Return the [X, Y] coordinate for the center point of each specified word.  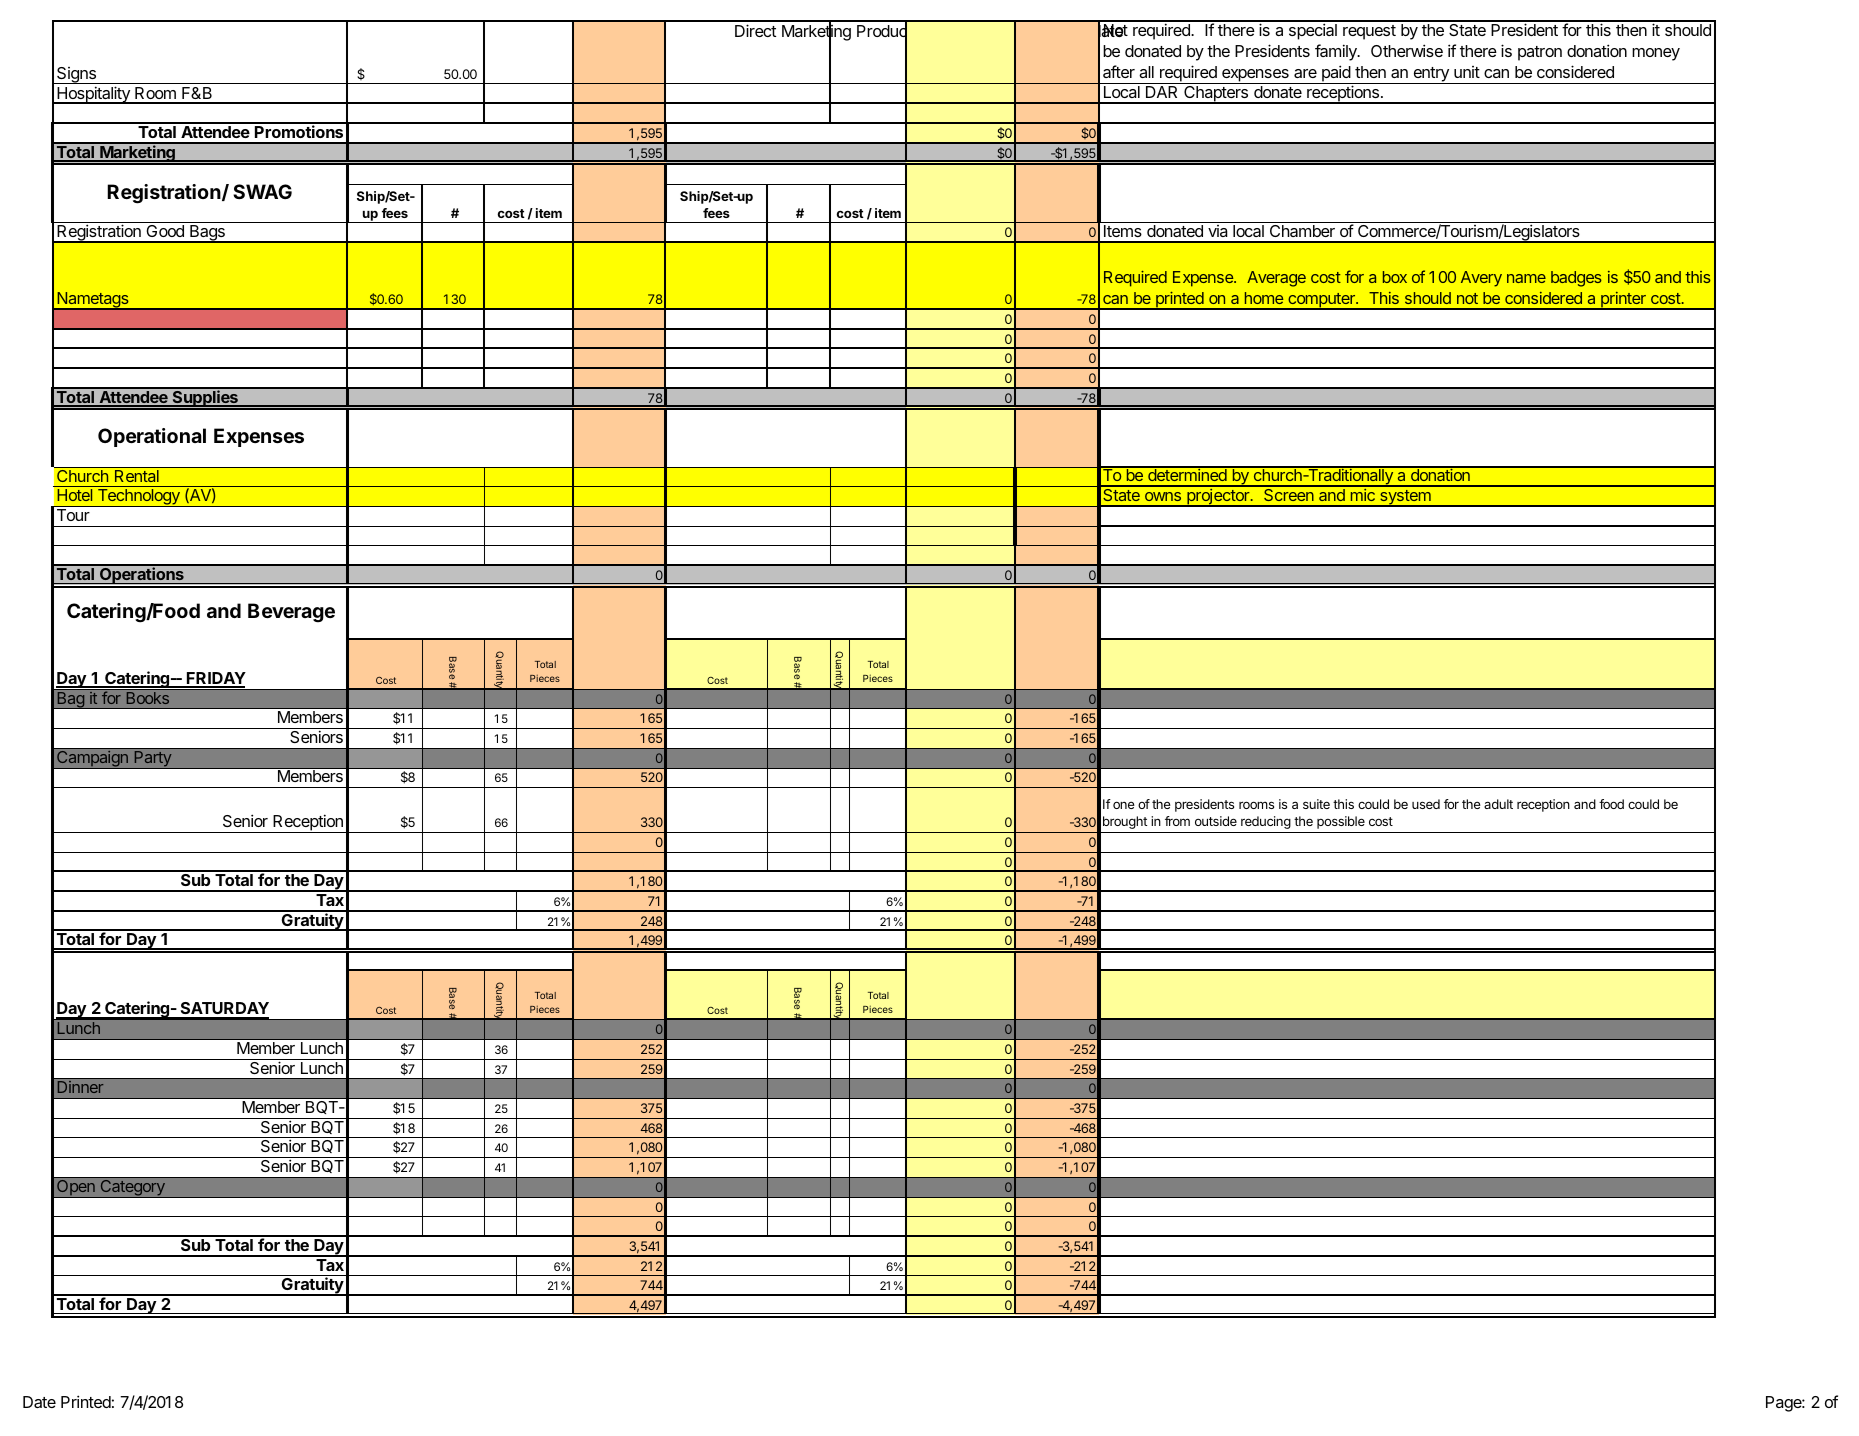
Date [39, 1402]
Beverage [291, 613]
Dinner [80, 1087]
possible [1341, 822]
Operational [152, 437]
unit [1467, 72]
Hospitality [93, 95]
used [1426, 804]
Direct [755, 30]
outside [1216, 821]
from [1177, 821]
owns [1163, 496]
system [1405, 498]
